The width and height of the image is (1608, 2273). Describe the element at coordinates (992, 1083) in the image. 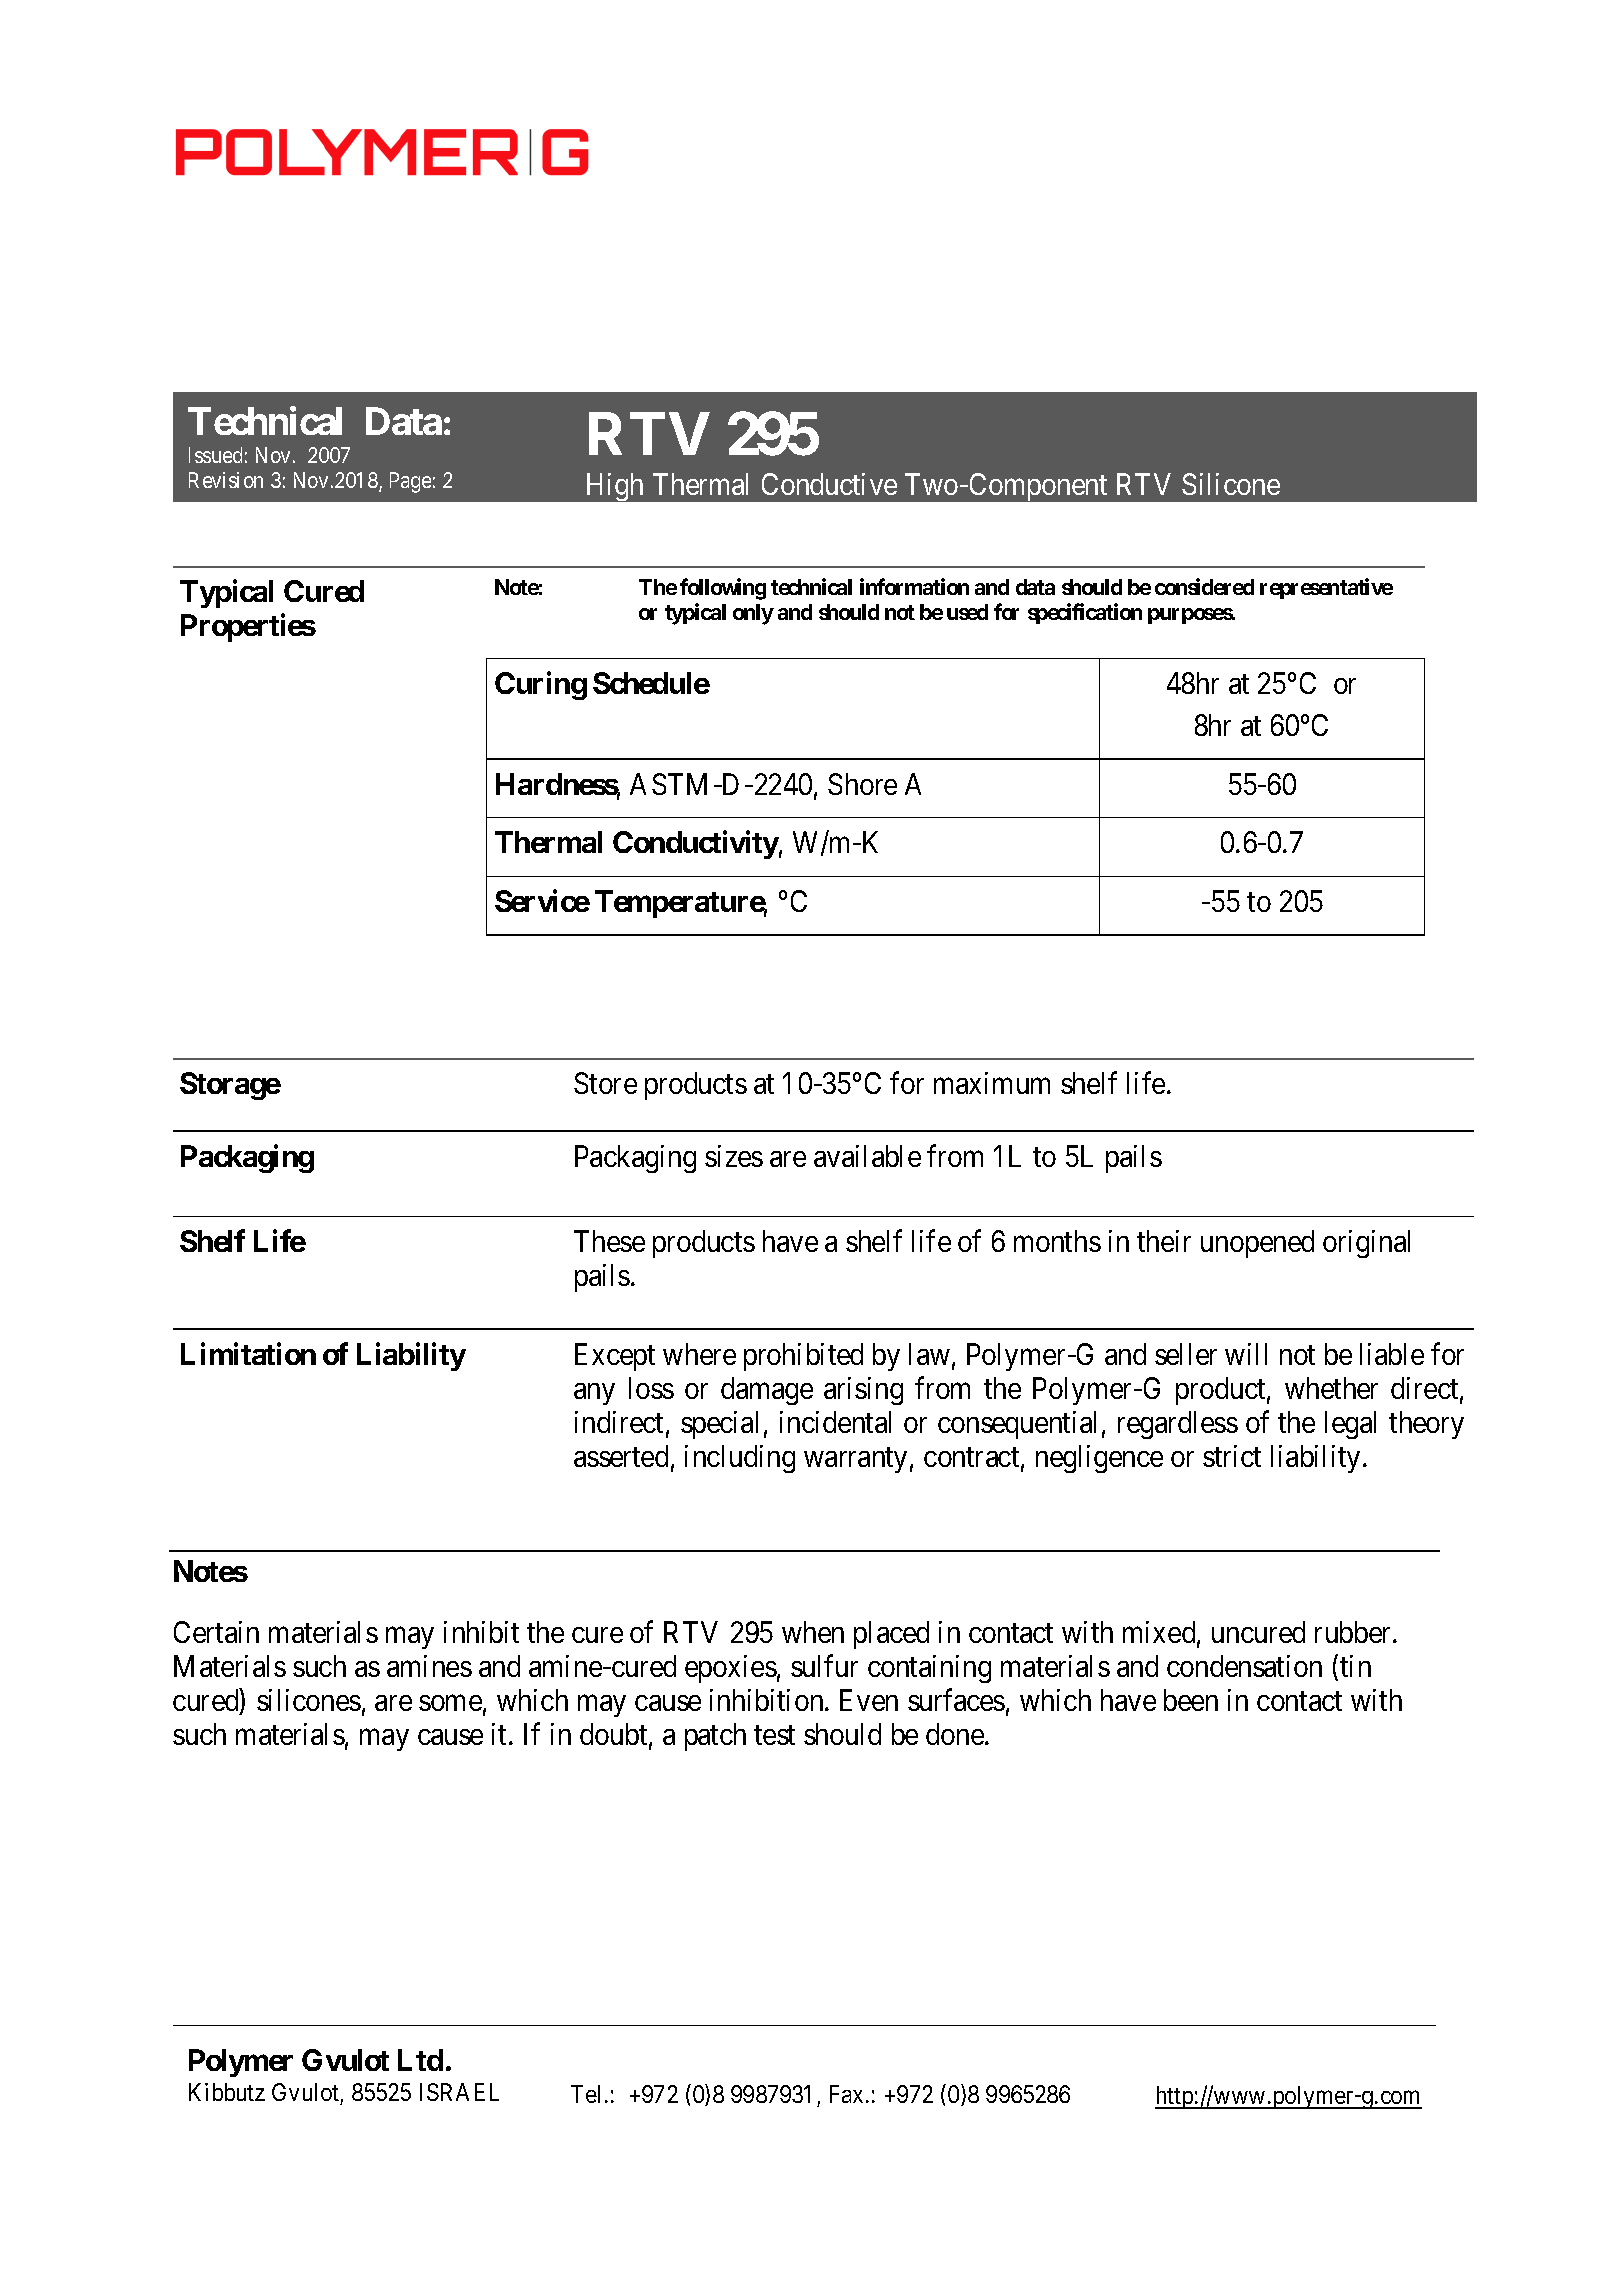

I see `maximum` at that location.
